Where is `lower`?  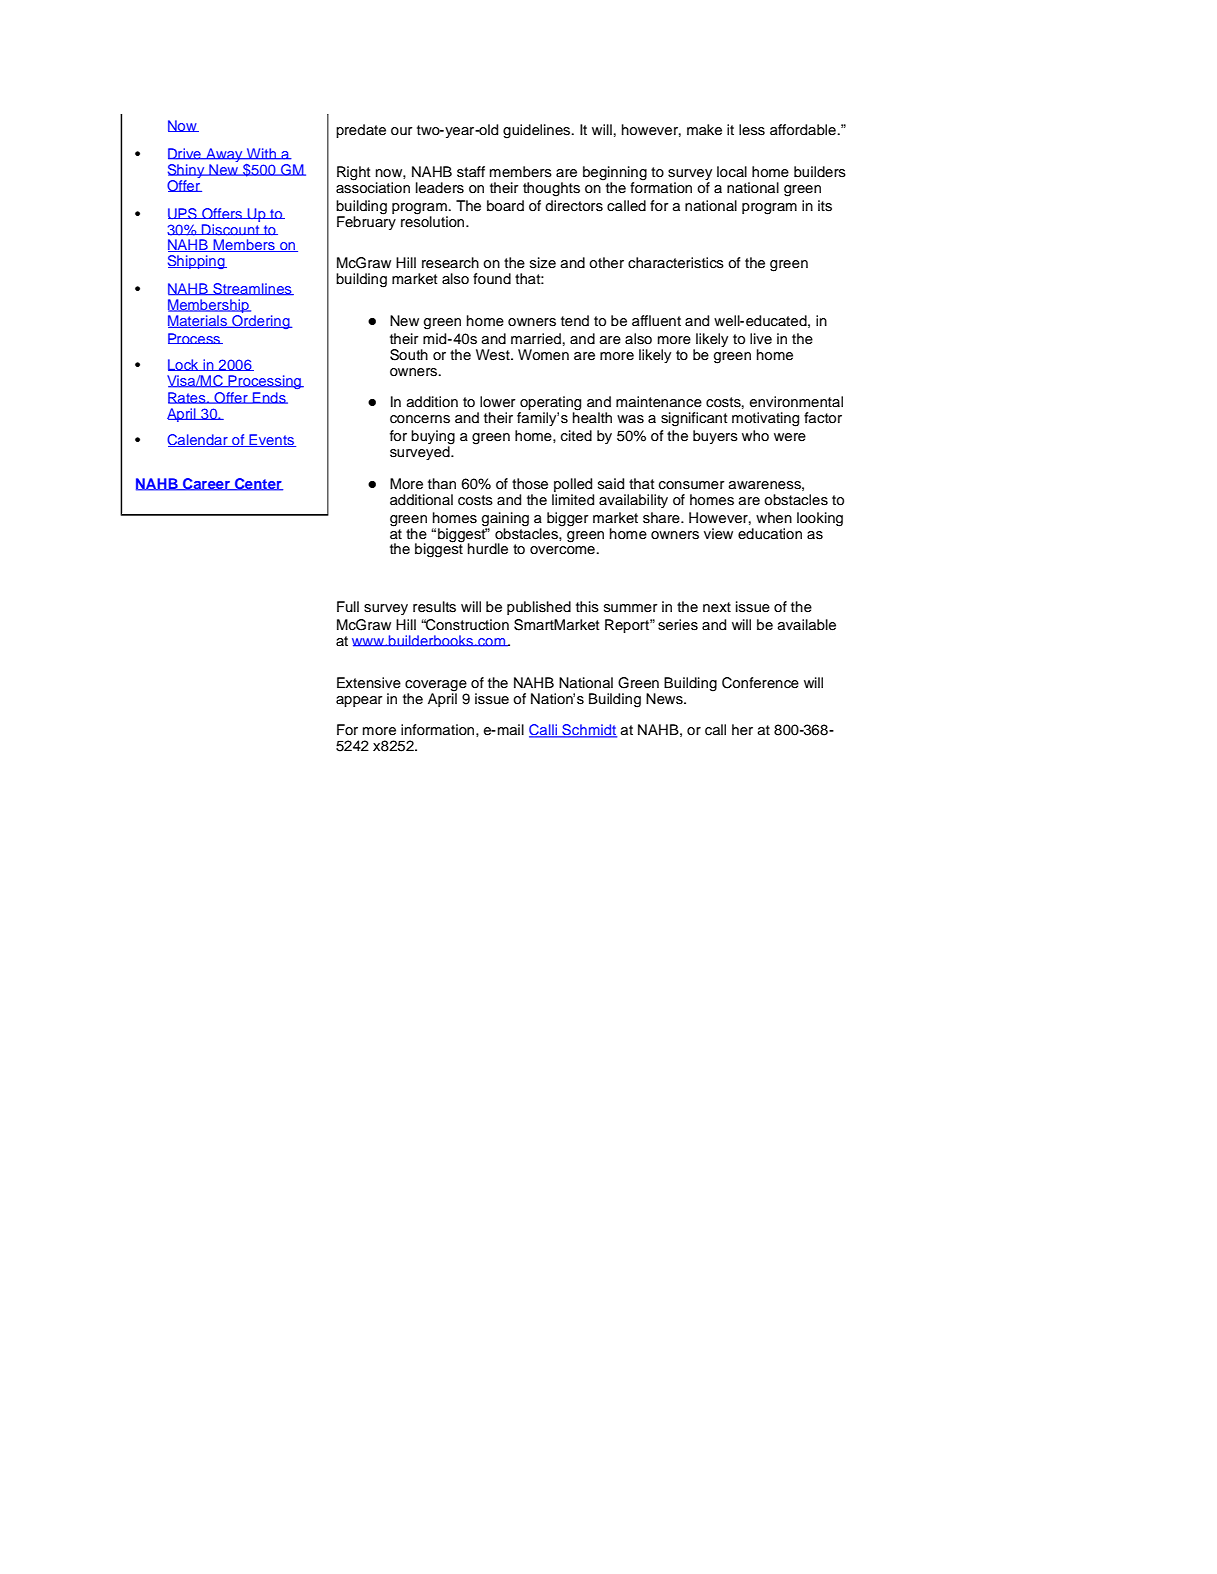 lower is located at coordinates (498, 402).
